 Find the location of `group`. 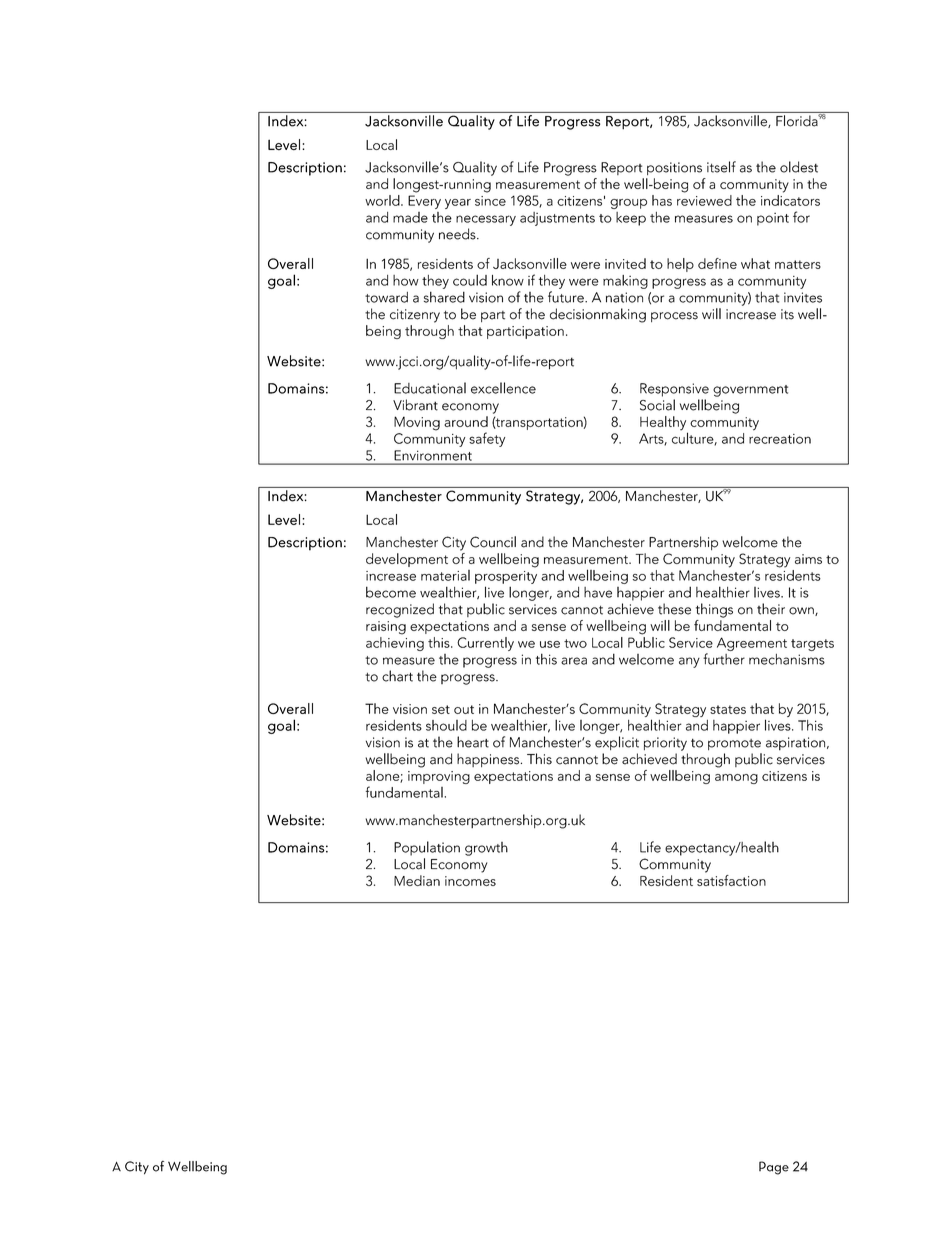

group is located at coordinates (628, 204).
